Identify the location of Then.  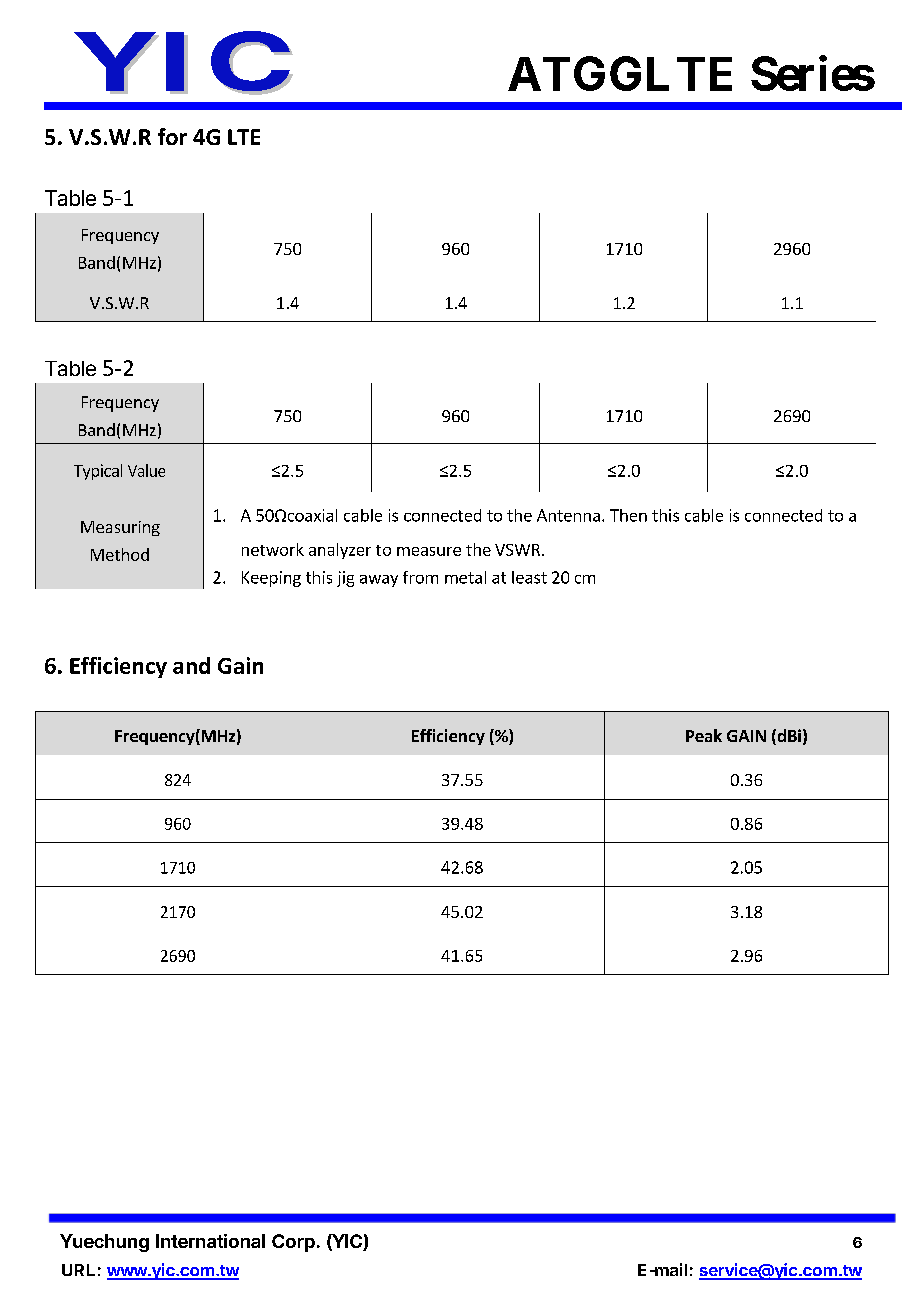
(628, 515).
